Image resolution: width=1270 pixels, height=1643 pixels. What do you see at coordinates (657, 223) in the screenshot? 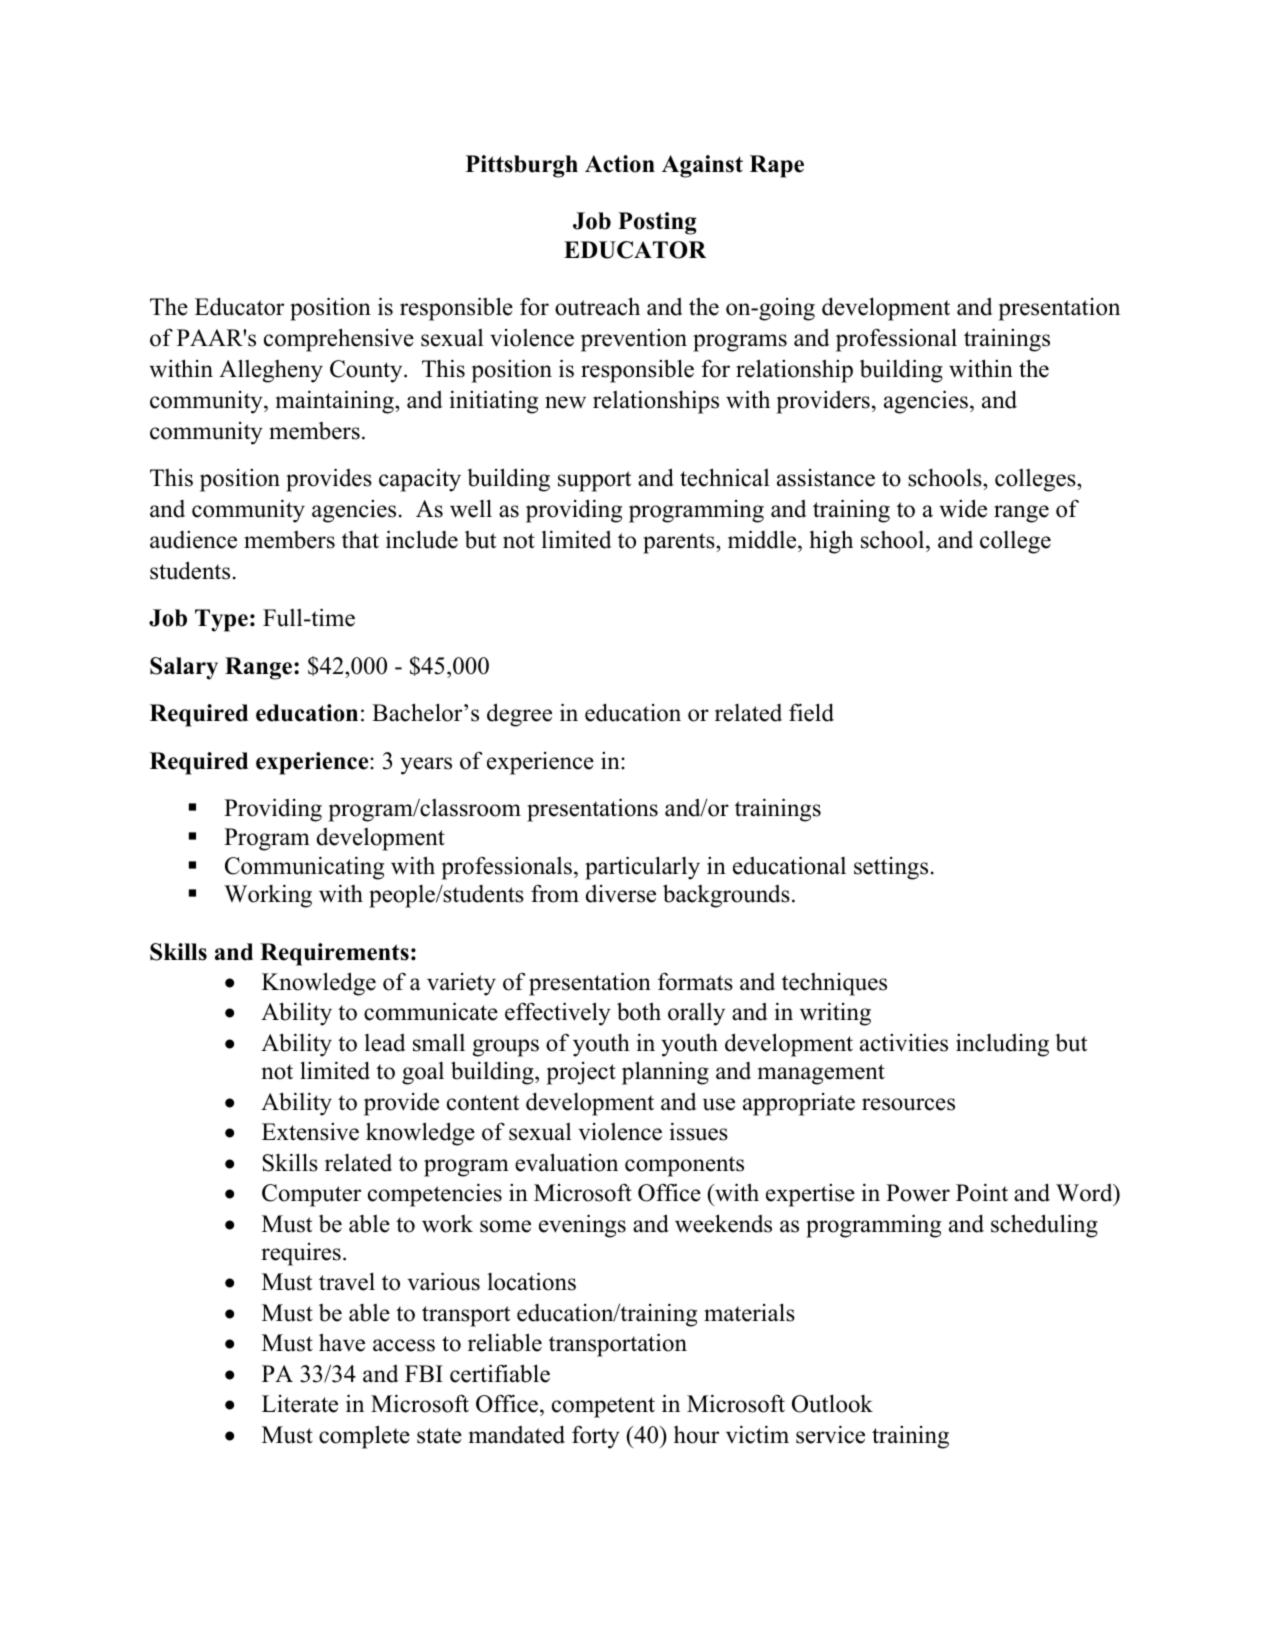
I see `Posting` at bounding box center [657, 223].
